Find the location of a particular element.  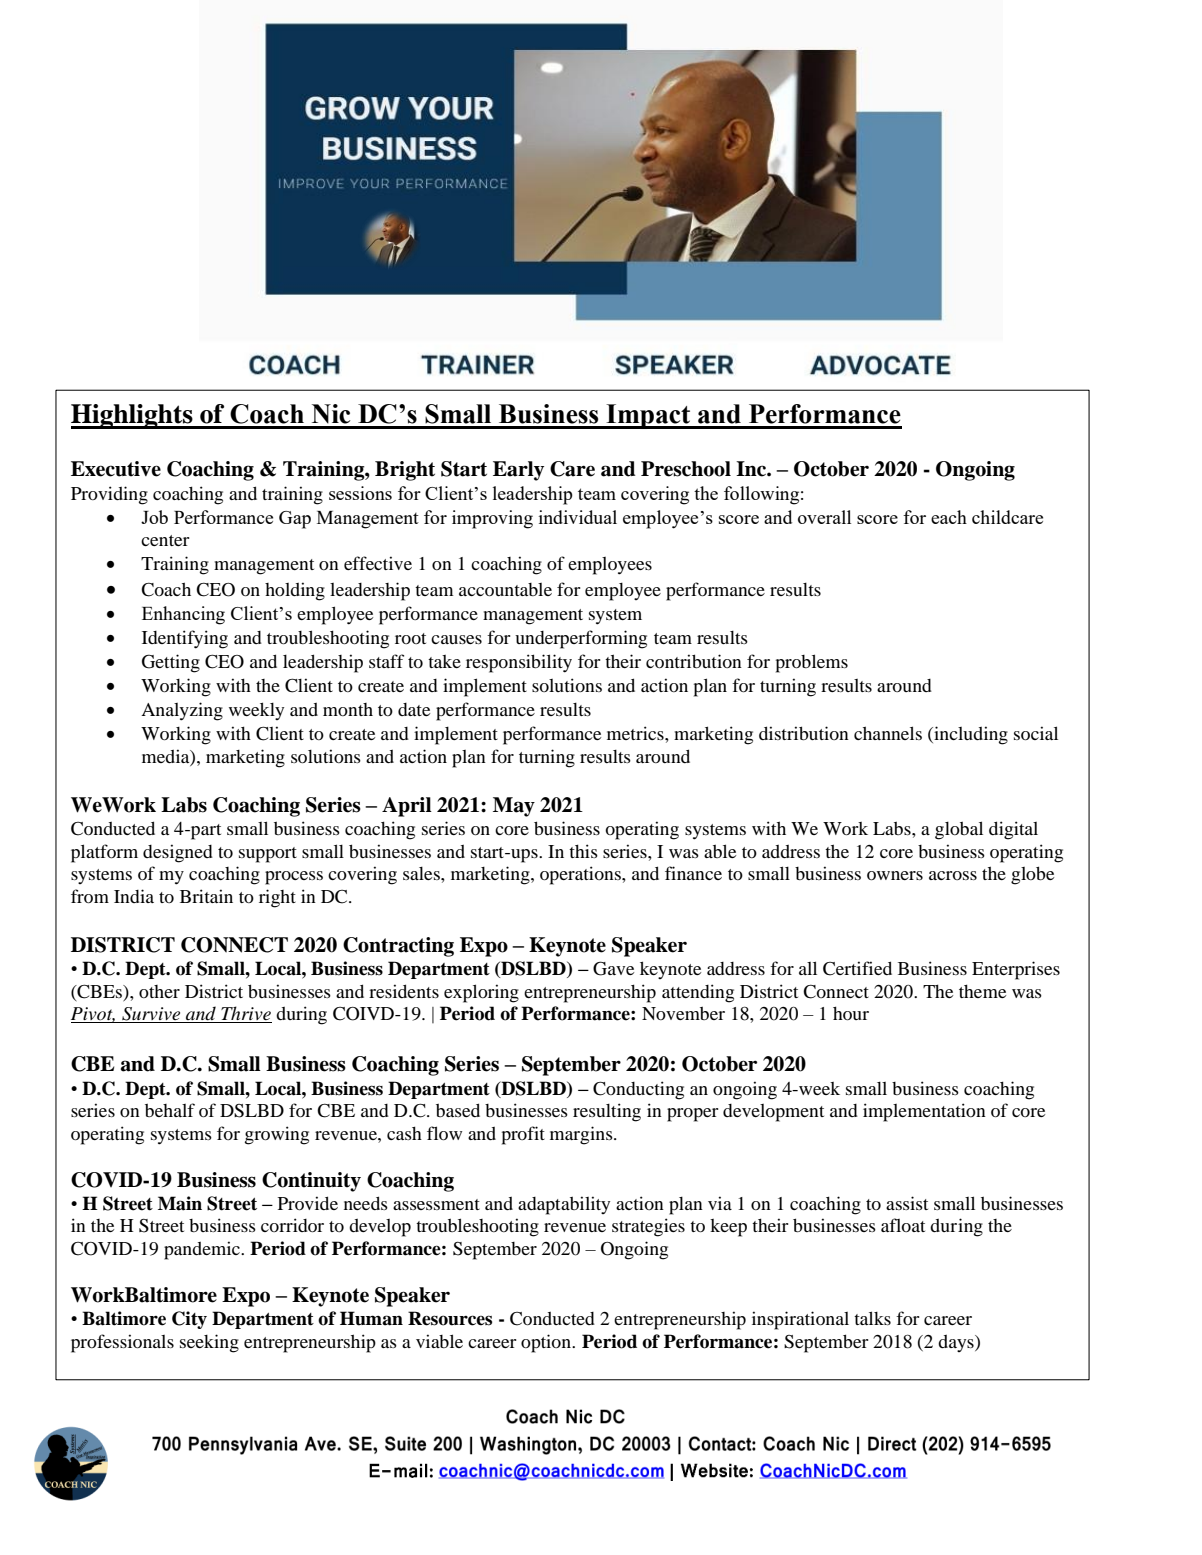

Highlights is located at coordinates (133, 416).
